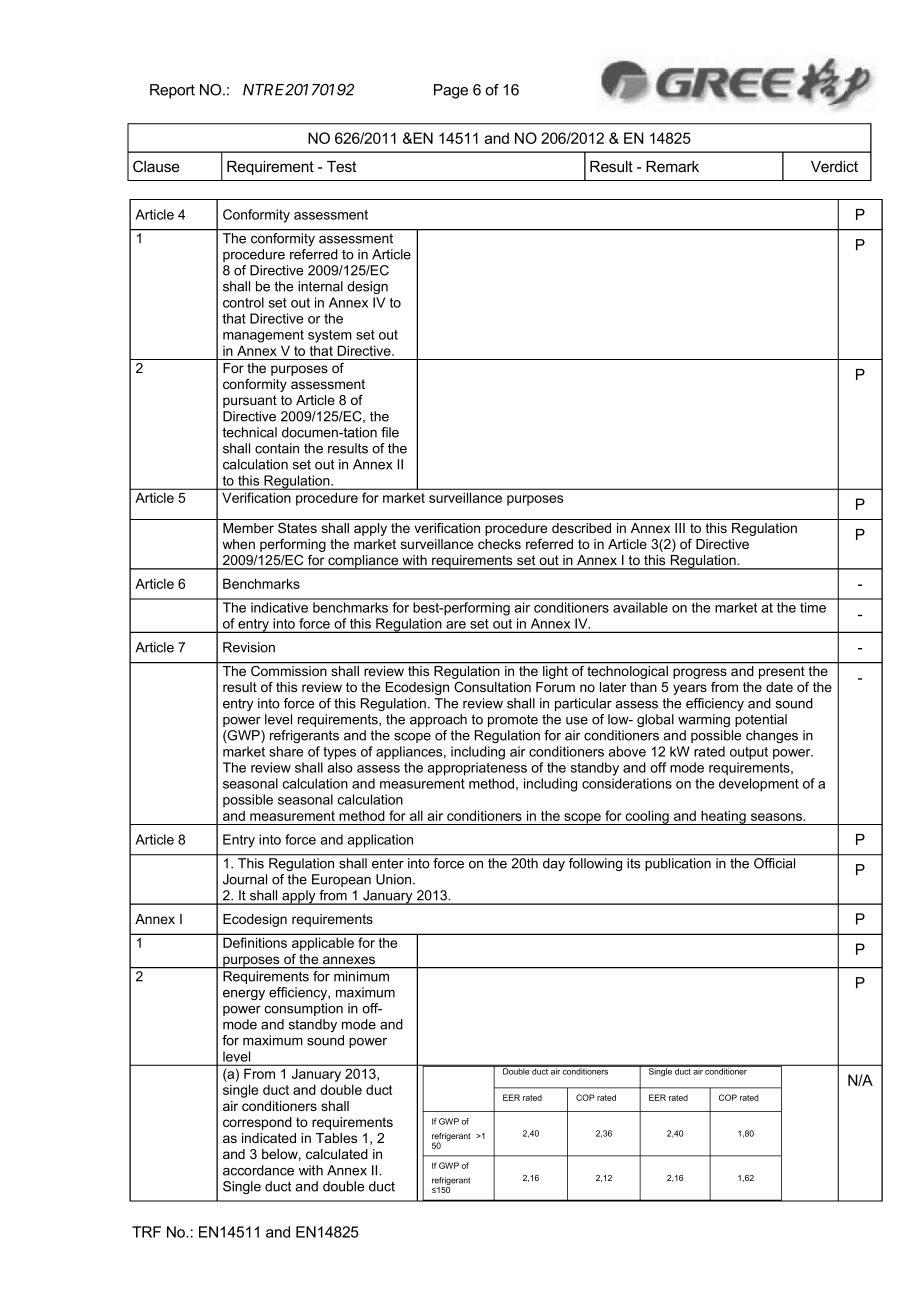  What do you see at coordinates (499, 544) in the page?
I see `checks` at bounding box center [499, 544].
